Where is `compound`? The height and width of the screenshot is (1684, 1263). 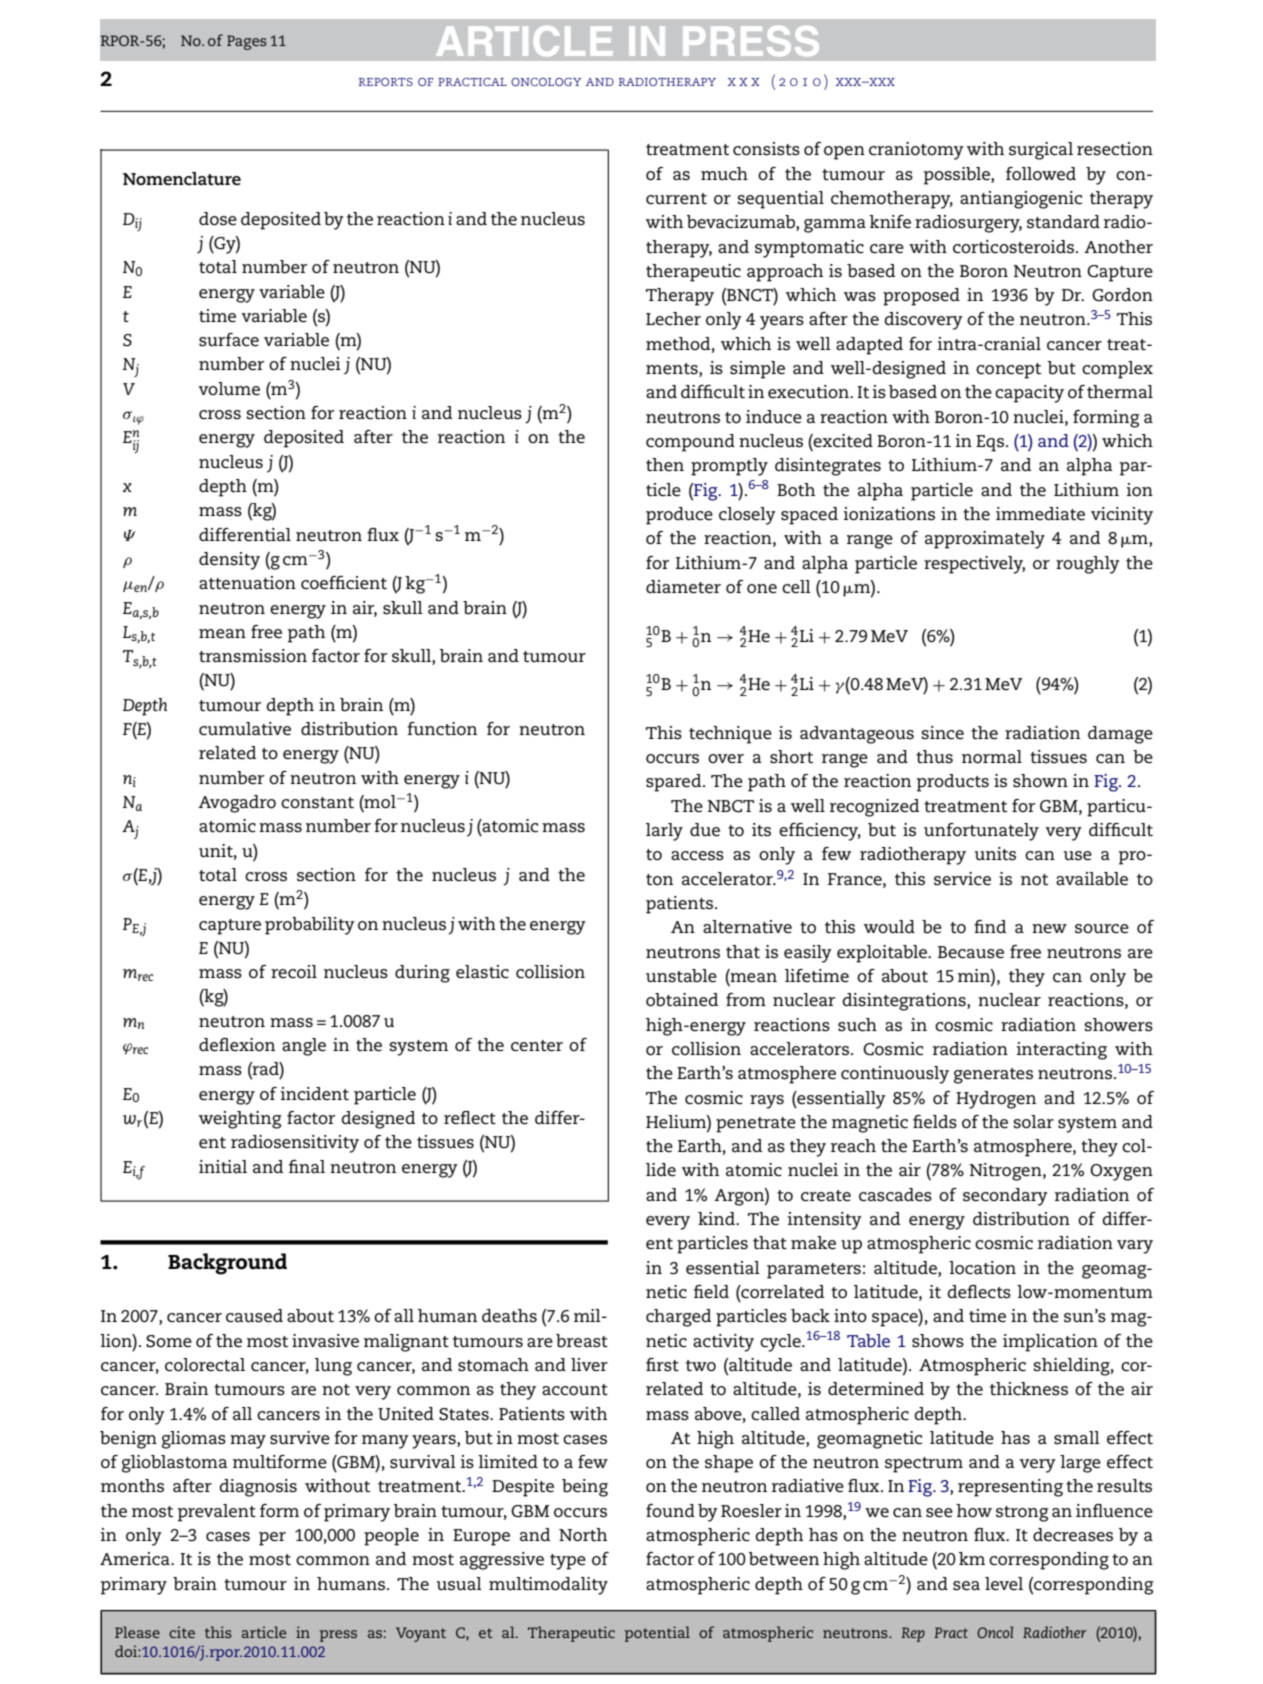
compound is located at coordinates (690, 443).
